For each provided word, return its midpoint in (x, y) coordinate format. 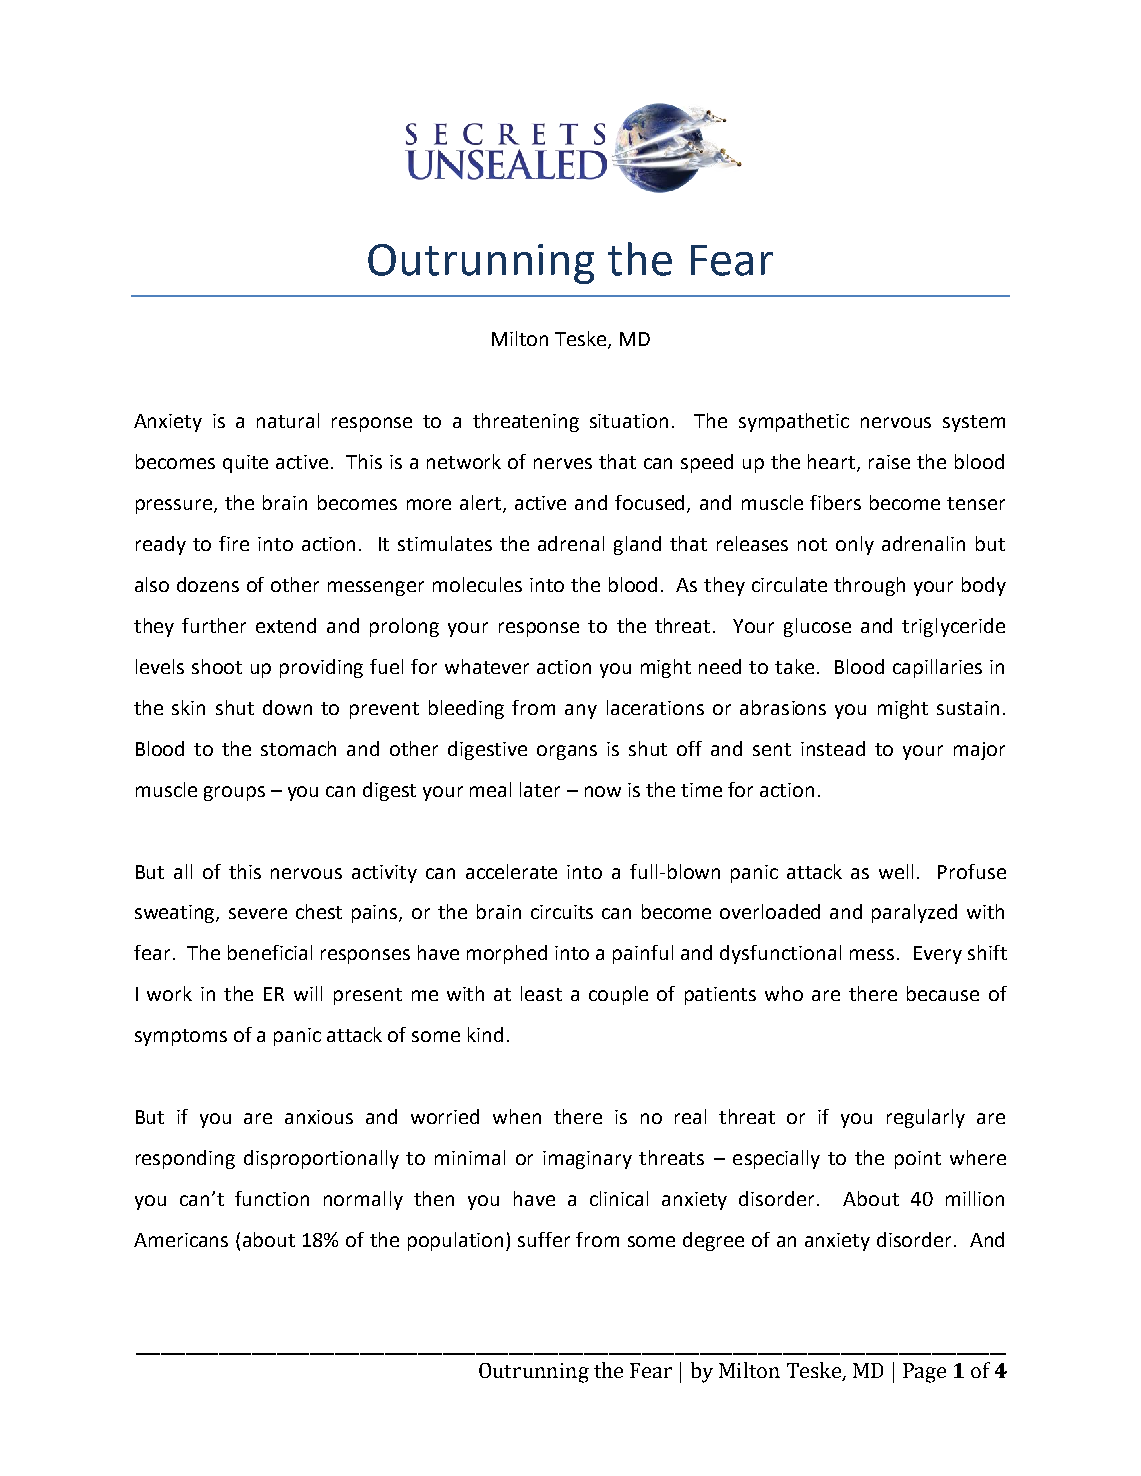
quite (245, 464)
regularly (926, 1118)
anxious (319, 1117)
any (581, 711)
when (517, 1116)
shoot (217, 666)
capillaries (937, 668)
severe (258, 913)
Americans (181, 1240)
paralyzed (914, 913)
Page (924, 1373)
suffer (544, 1239)
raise (889, 462)
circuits (562, 912)
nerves (563, 463)
